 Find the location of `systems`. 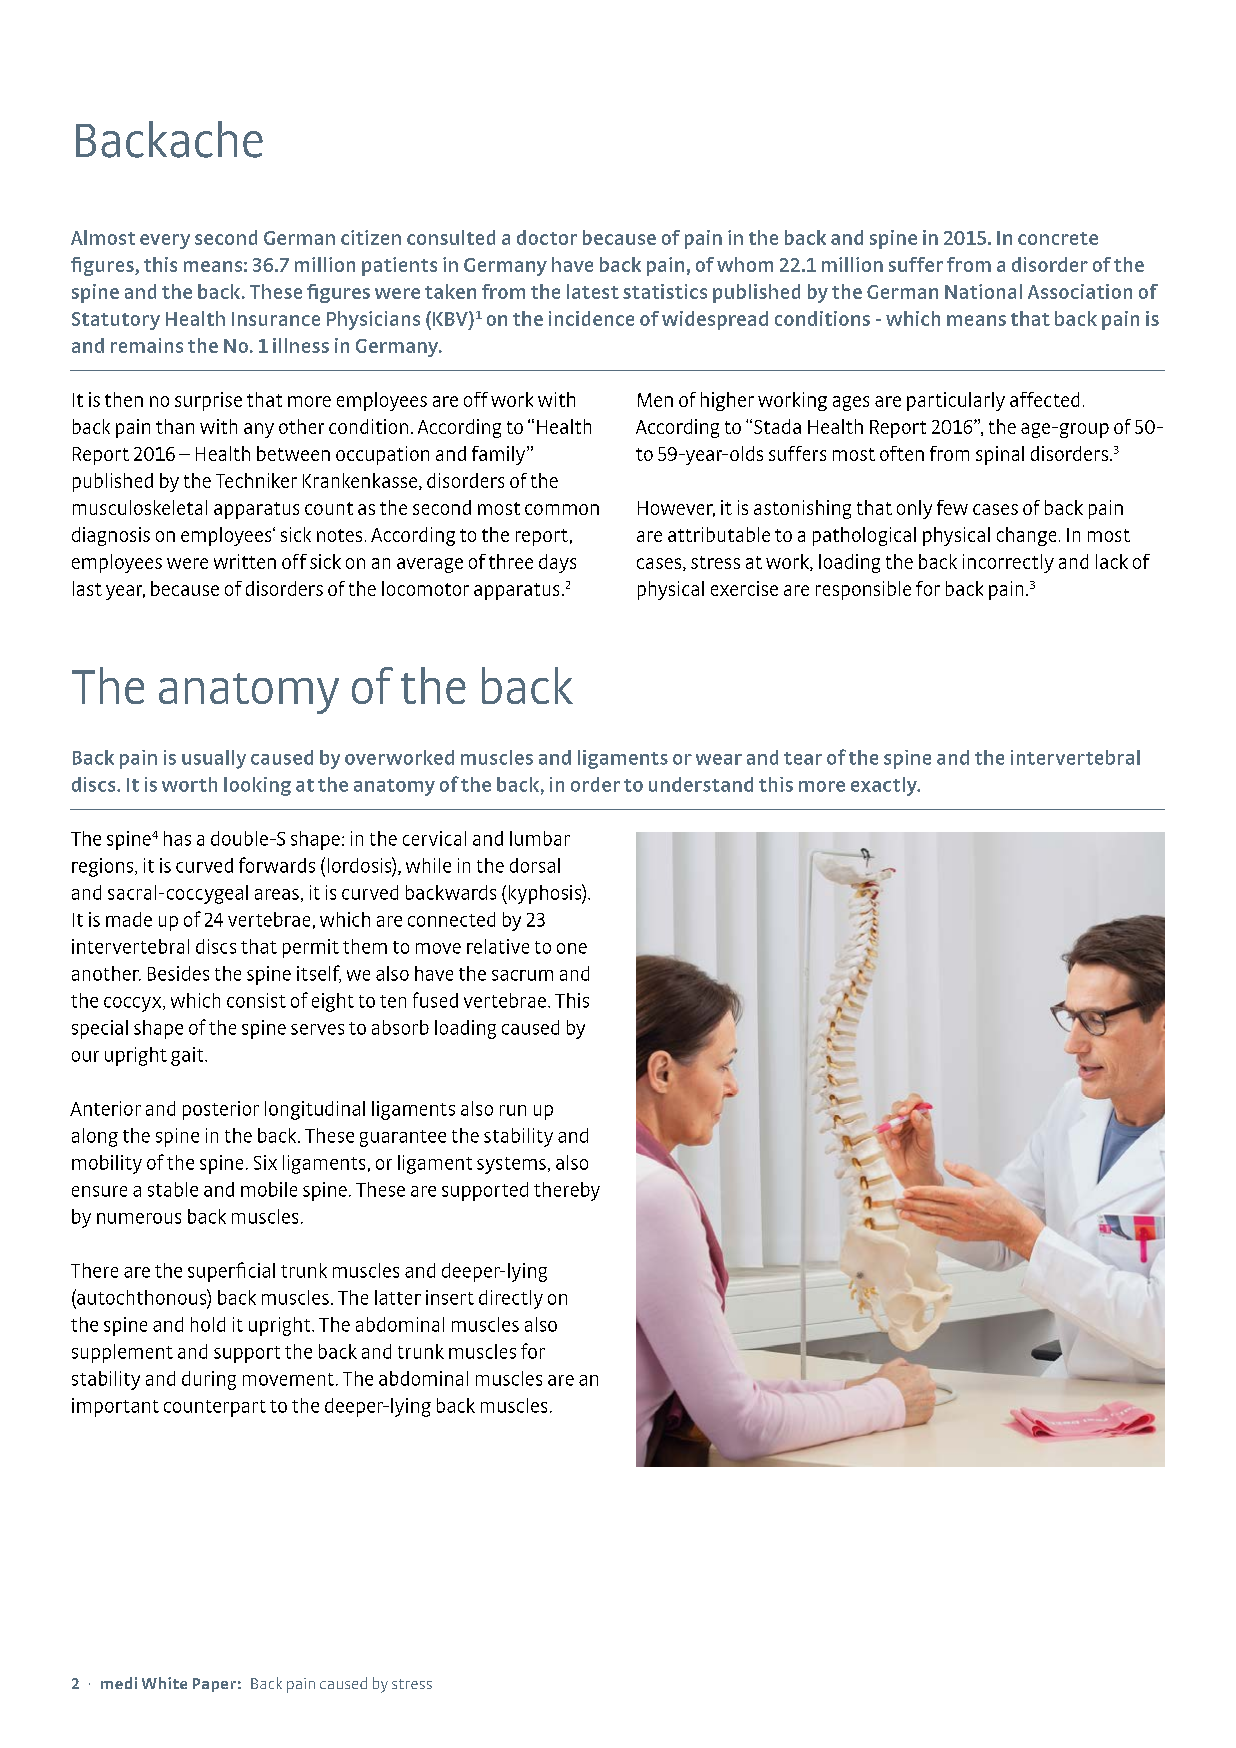

systems is located at coordinates (511, 1165).
